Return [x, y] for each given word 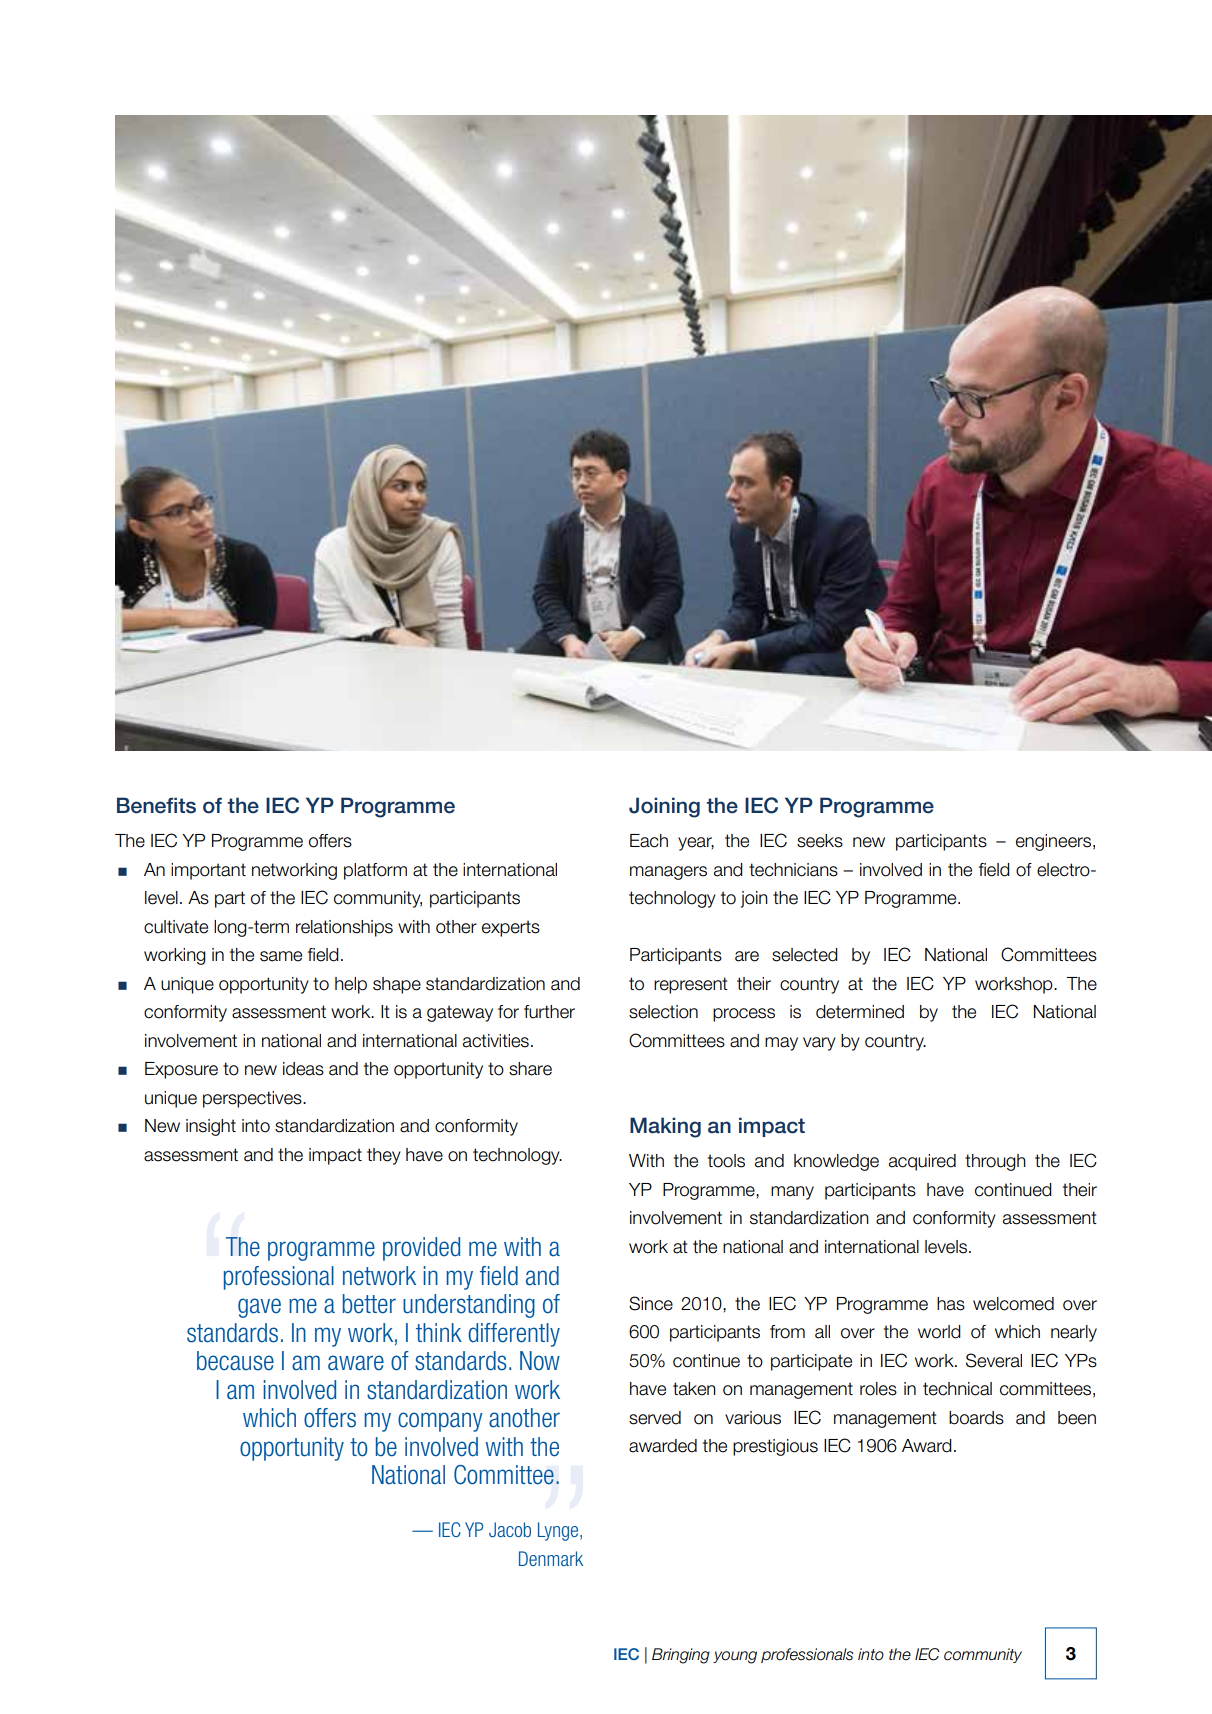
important [208, 871]
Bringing [681, 1656]
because [235, 1361]
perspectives [253, 1099]
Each [649, 841]
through [995, 1162]
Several [994, 1360]
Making [665, 1127]
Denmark [551, 1558]
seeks [820, 841]
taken [694, 1389]
